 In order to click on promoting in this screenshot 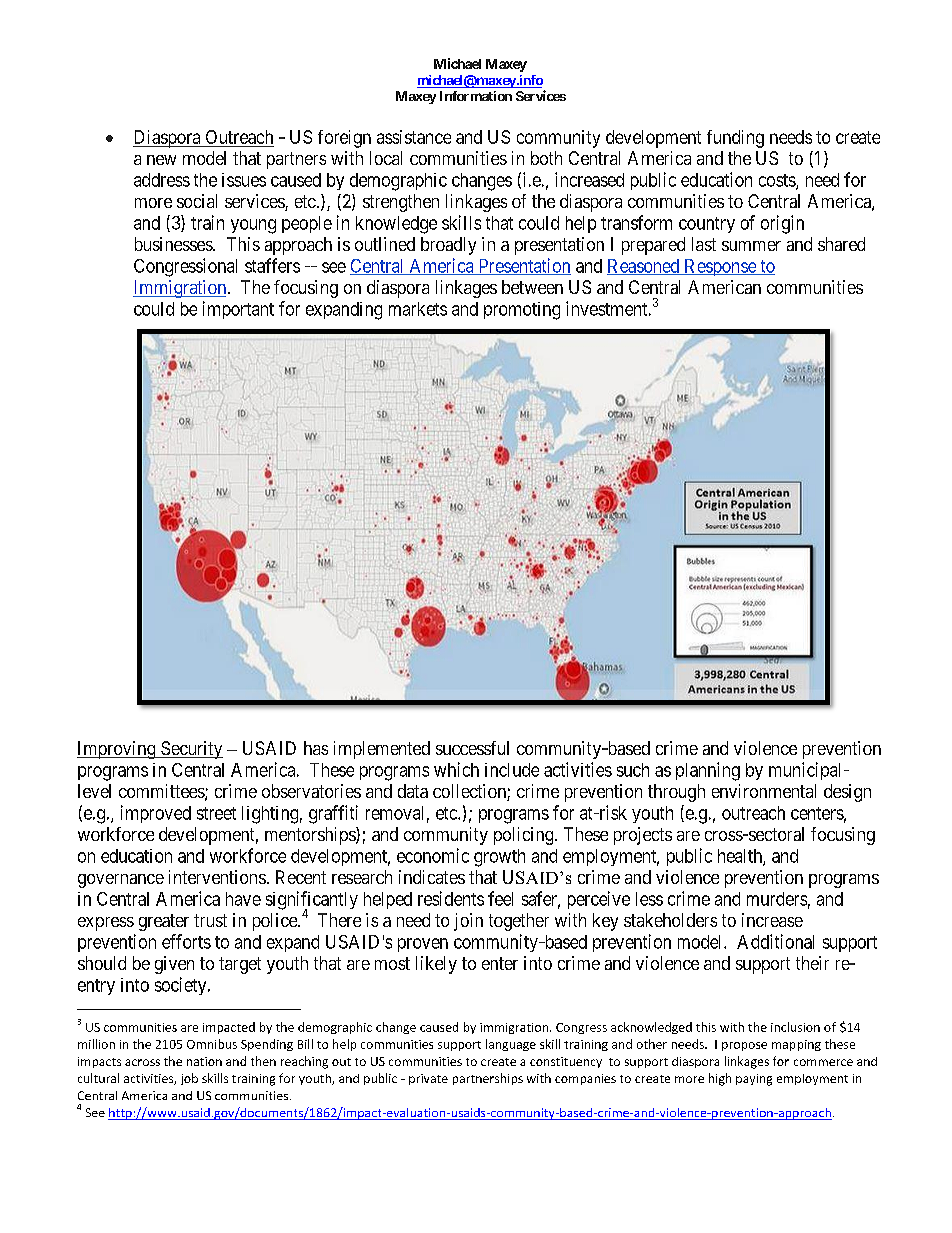, I will do `click(522, 311)`.
